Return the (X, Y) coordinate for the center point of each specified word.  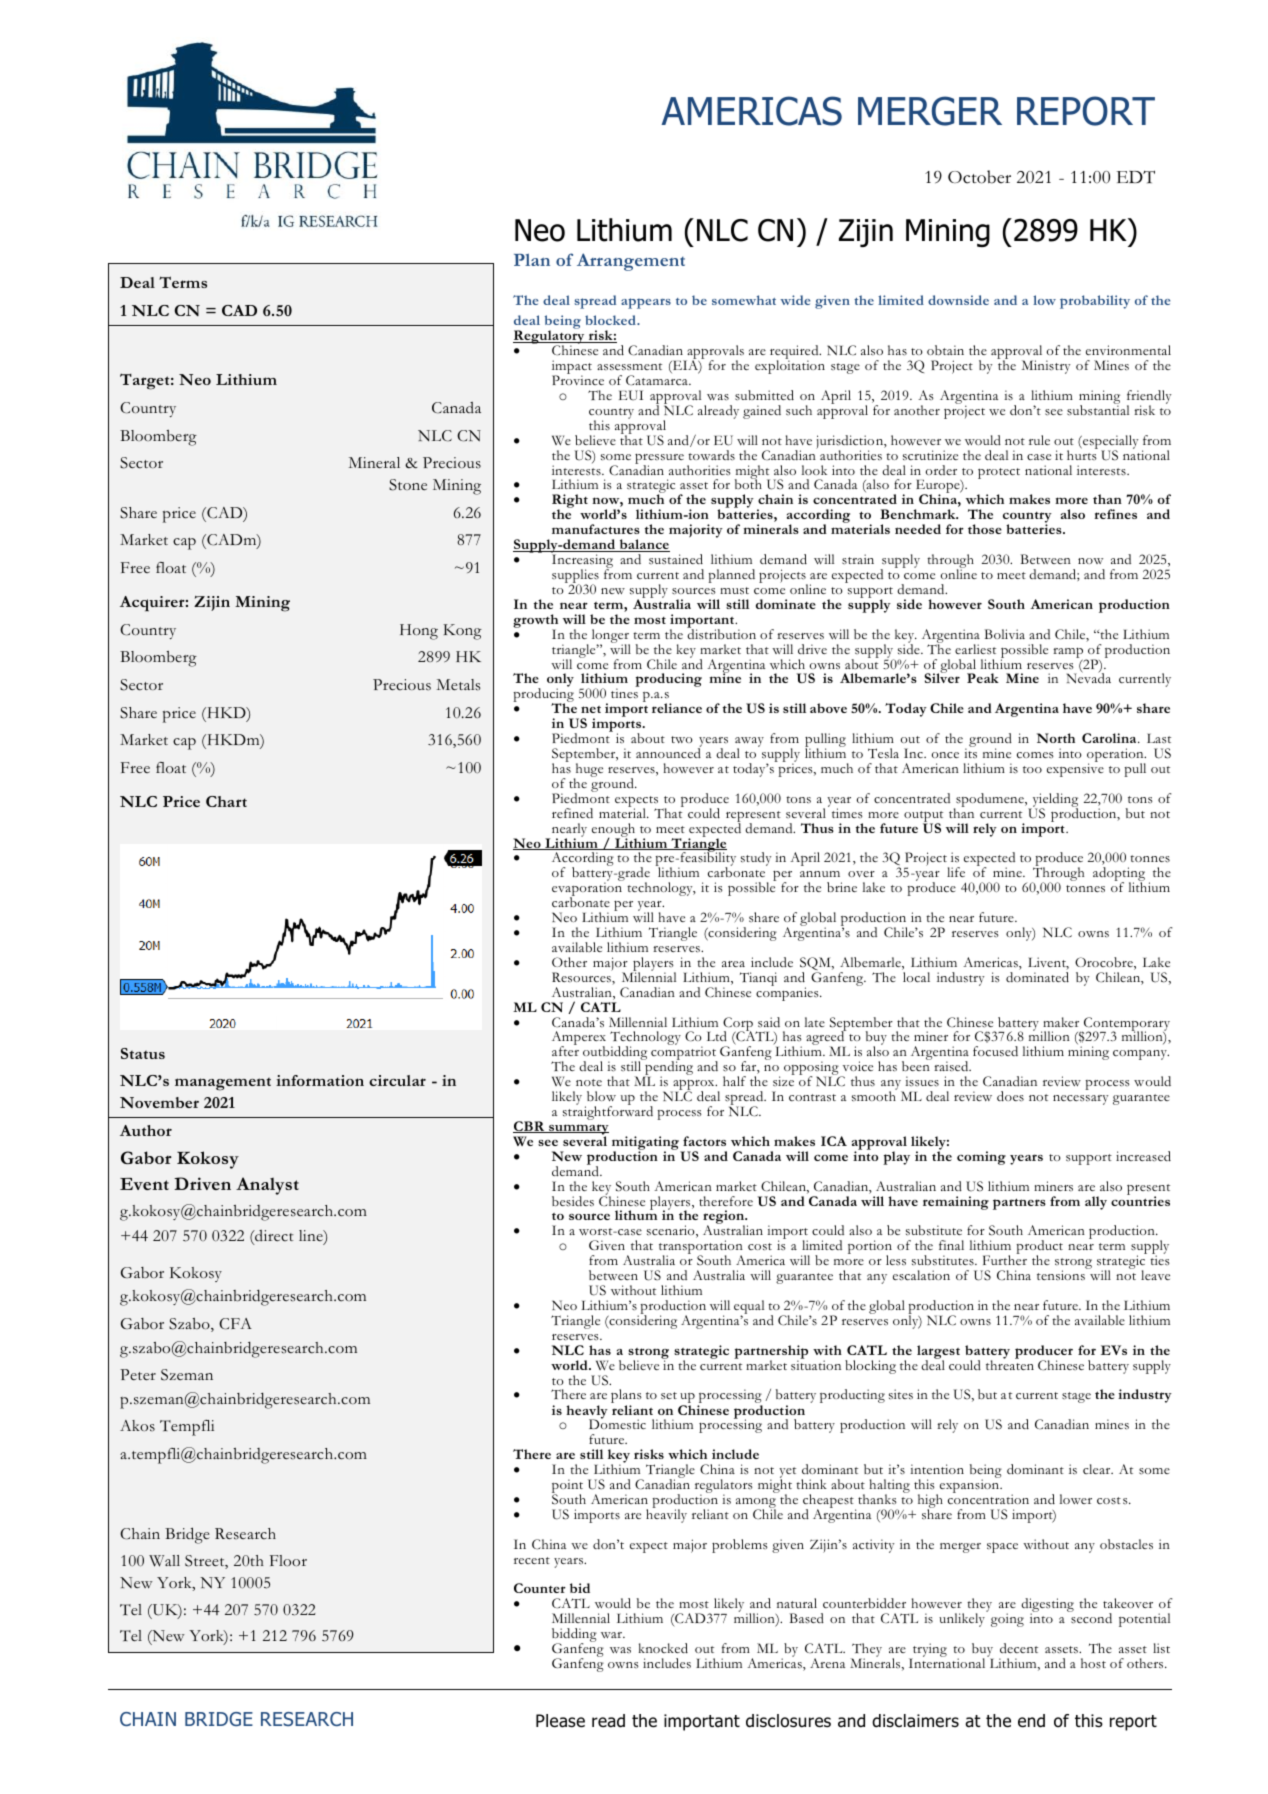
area (733, 964)
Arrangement (631, 262)
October (979, 177)
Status (143, 1053)
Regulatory (550, 338)
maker (1061, 1022)
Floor (288, 1560)
